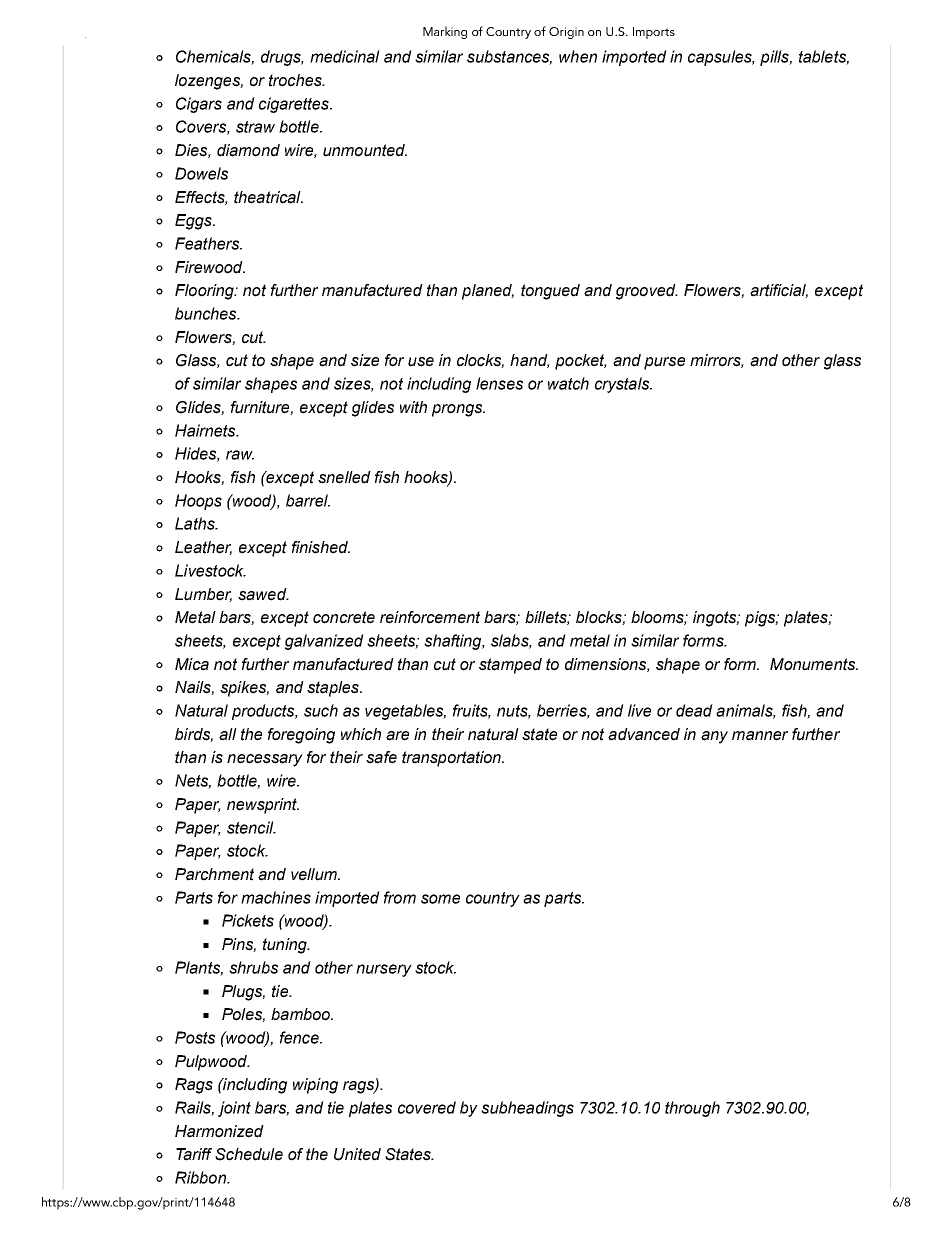 The image size is (952, 1233). Describe the element at coordinates (445, 32) in the screenshot. I see `Marking` at that location.
